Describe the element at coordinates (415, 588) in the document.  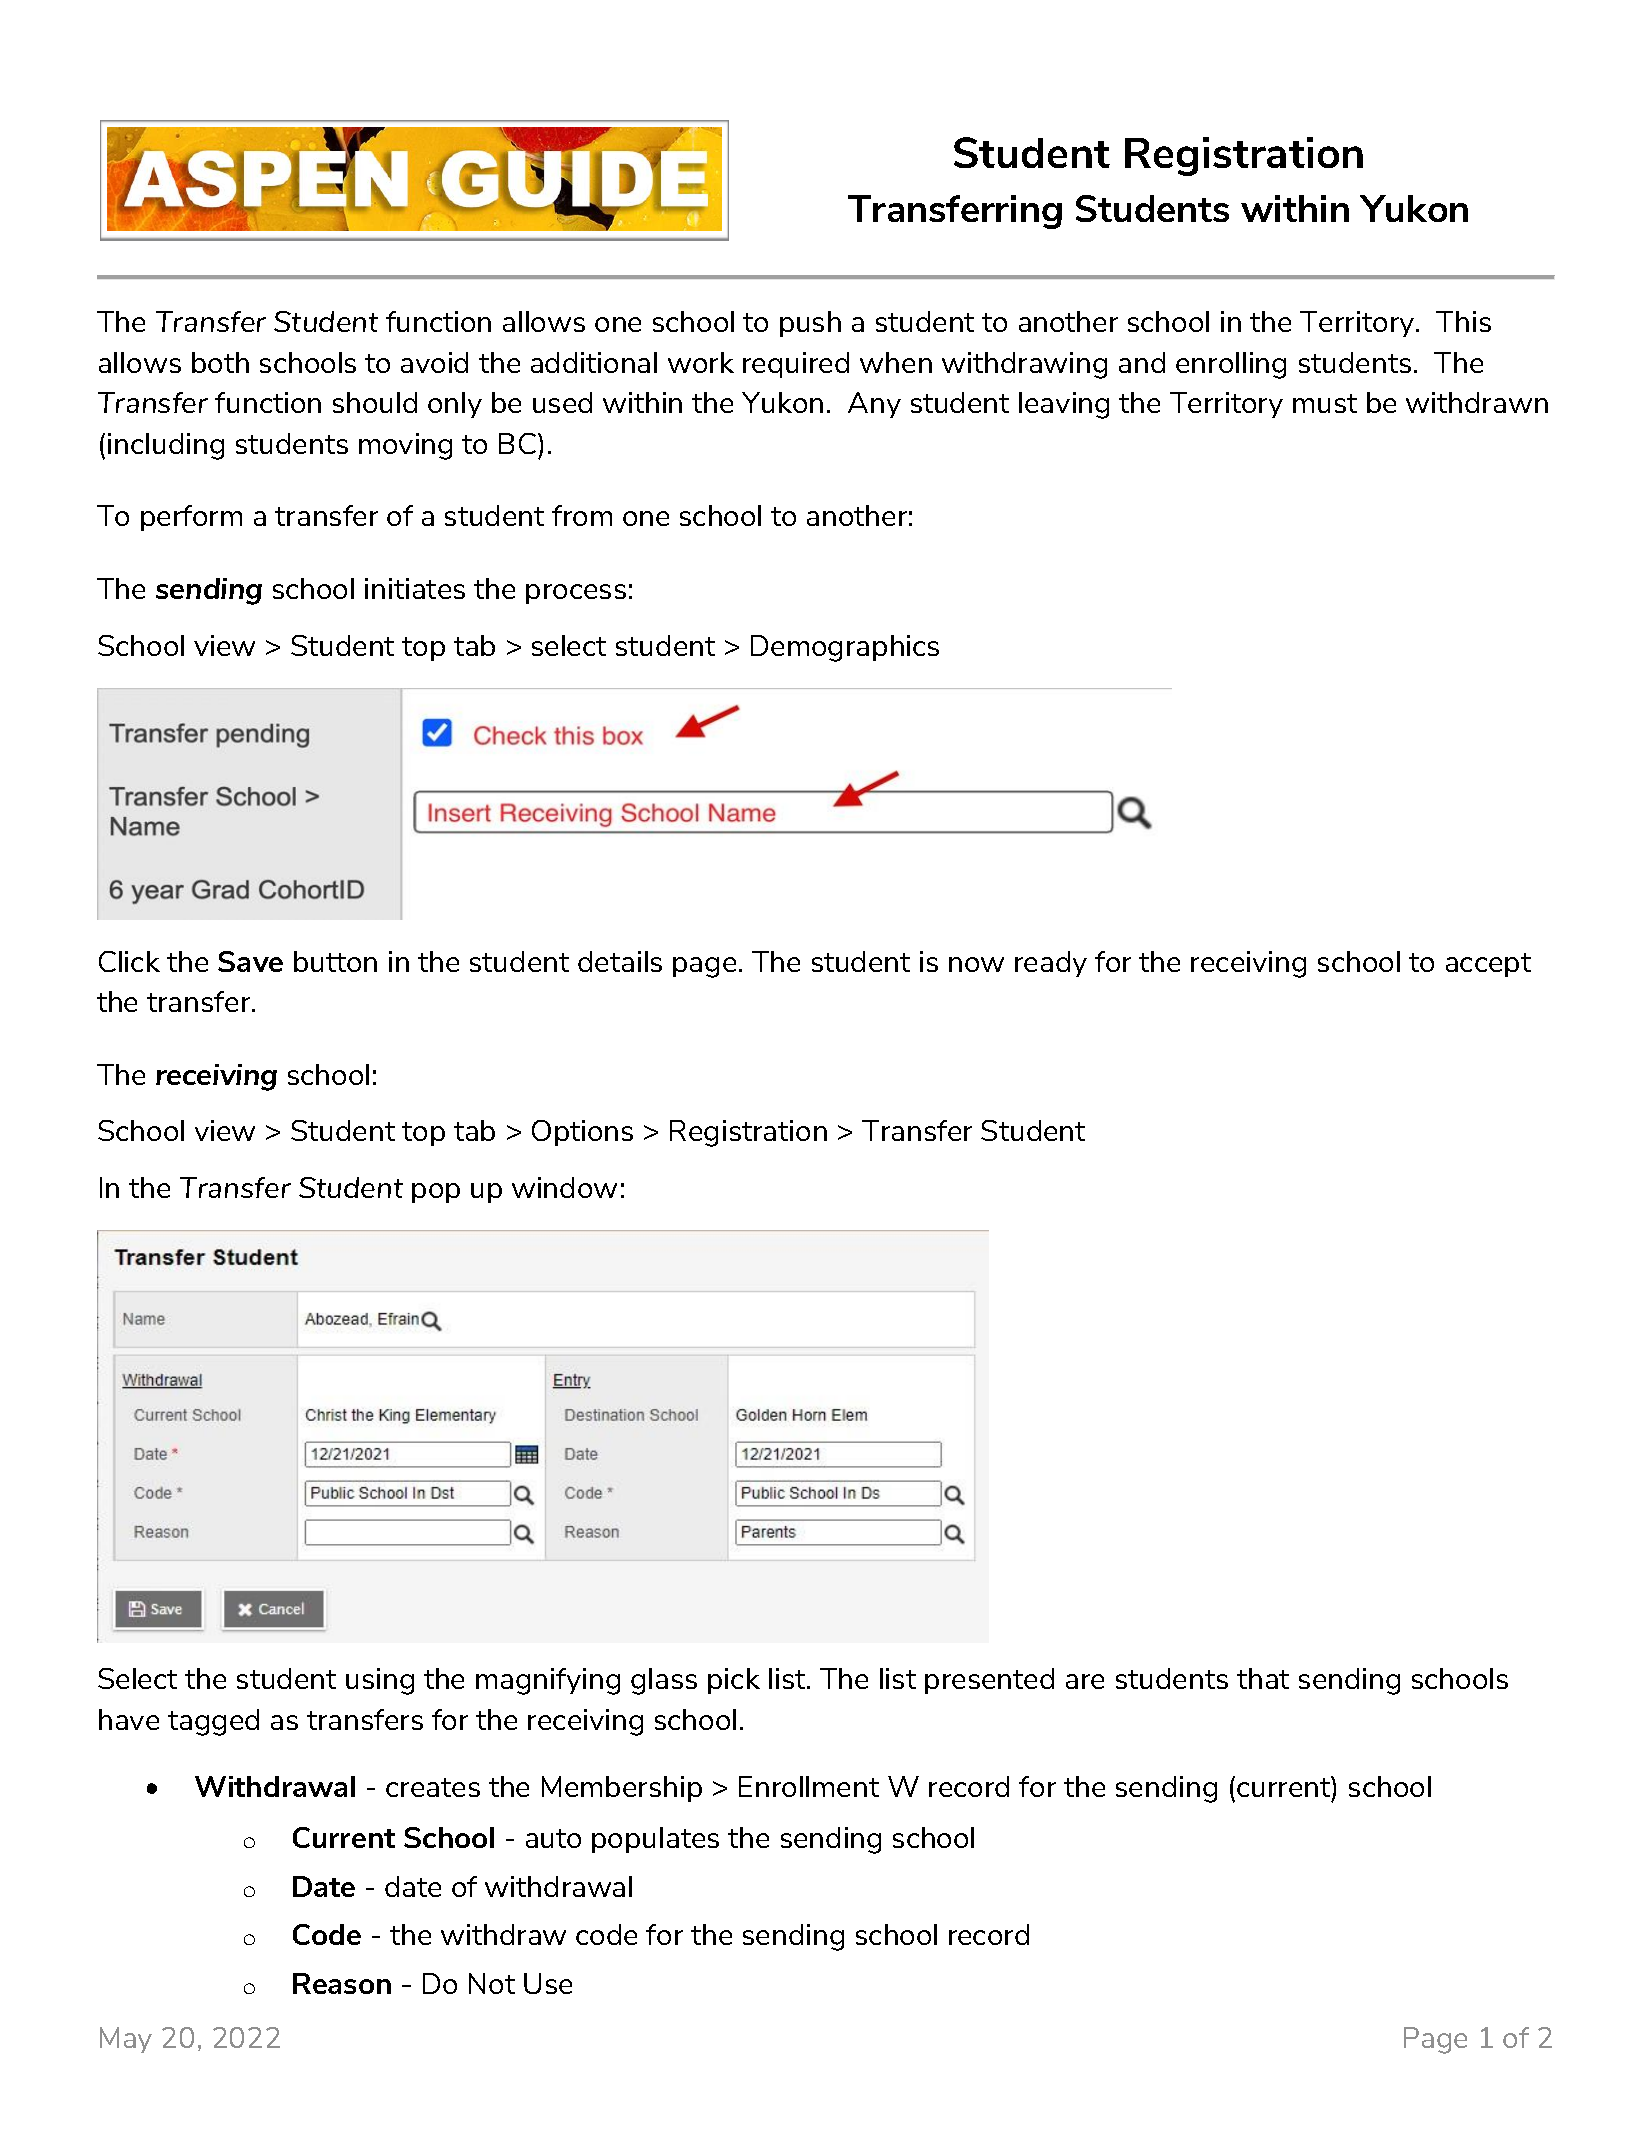
I see `initiates` at that location.
